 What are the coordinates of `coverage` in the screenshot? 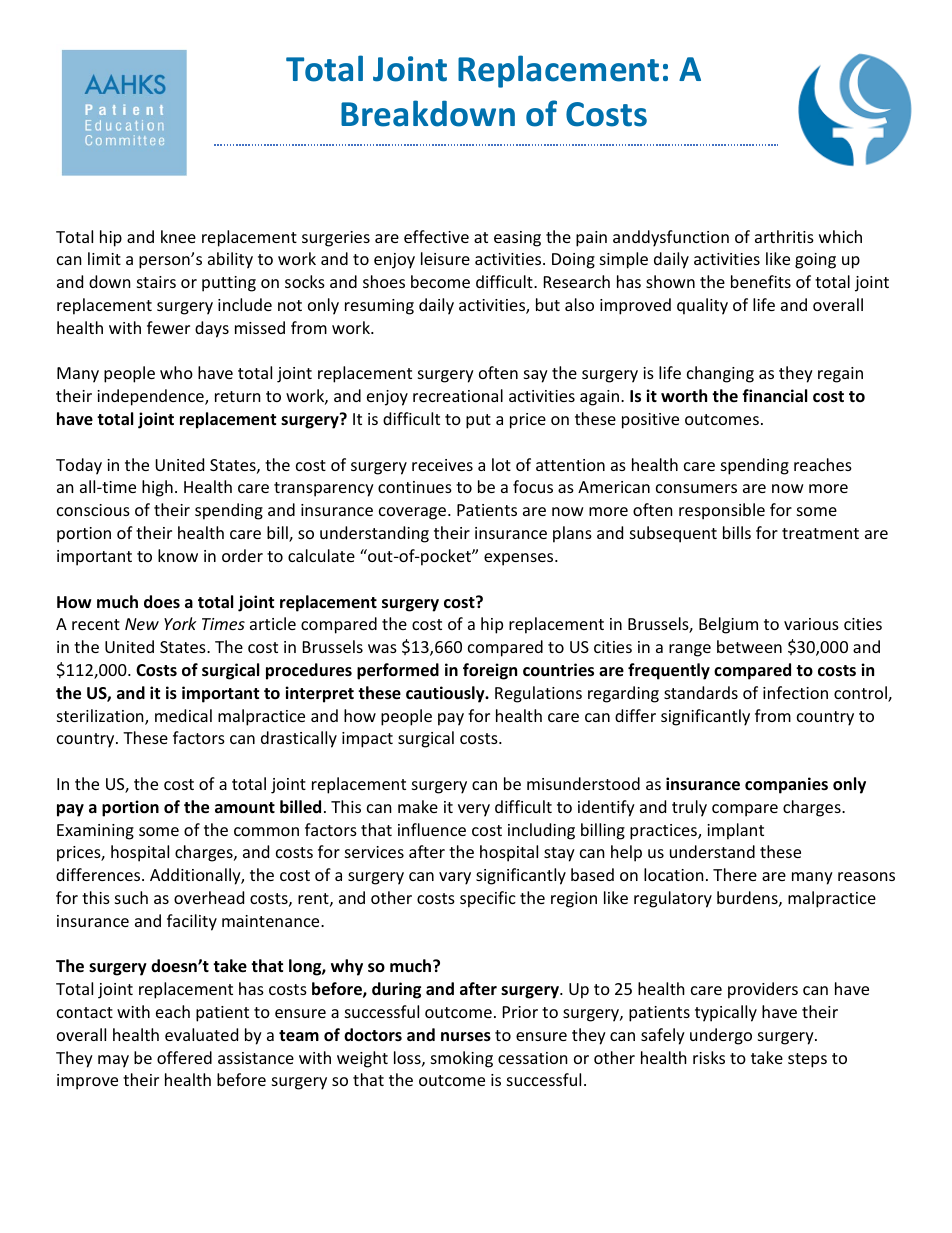 It's located at (414, 513).
